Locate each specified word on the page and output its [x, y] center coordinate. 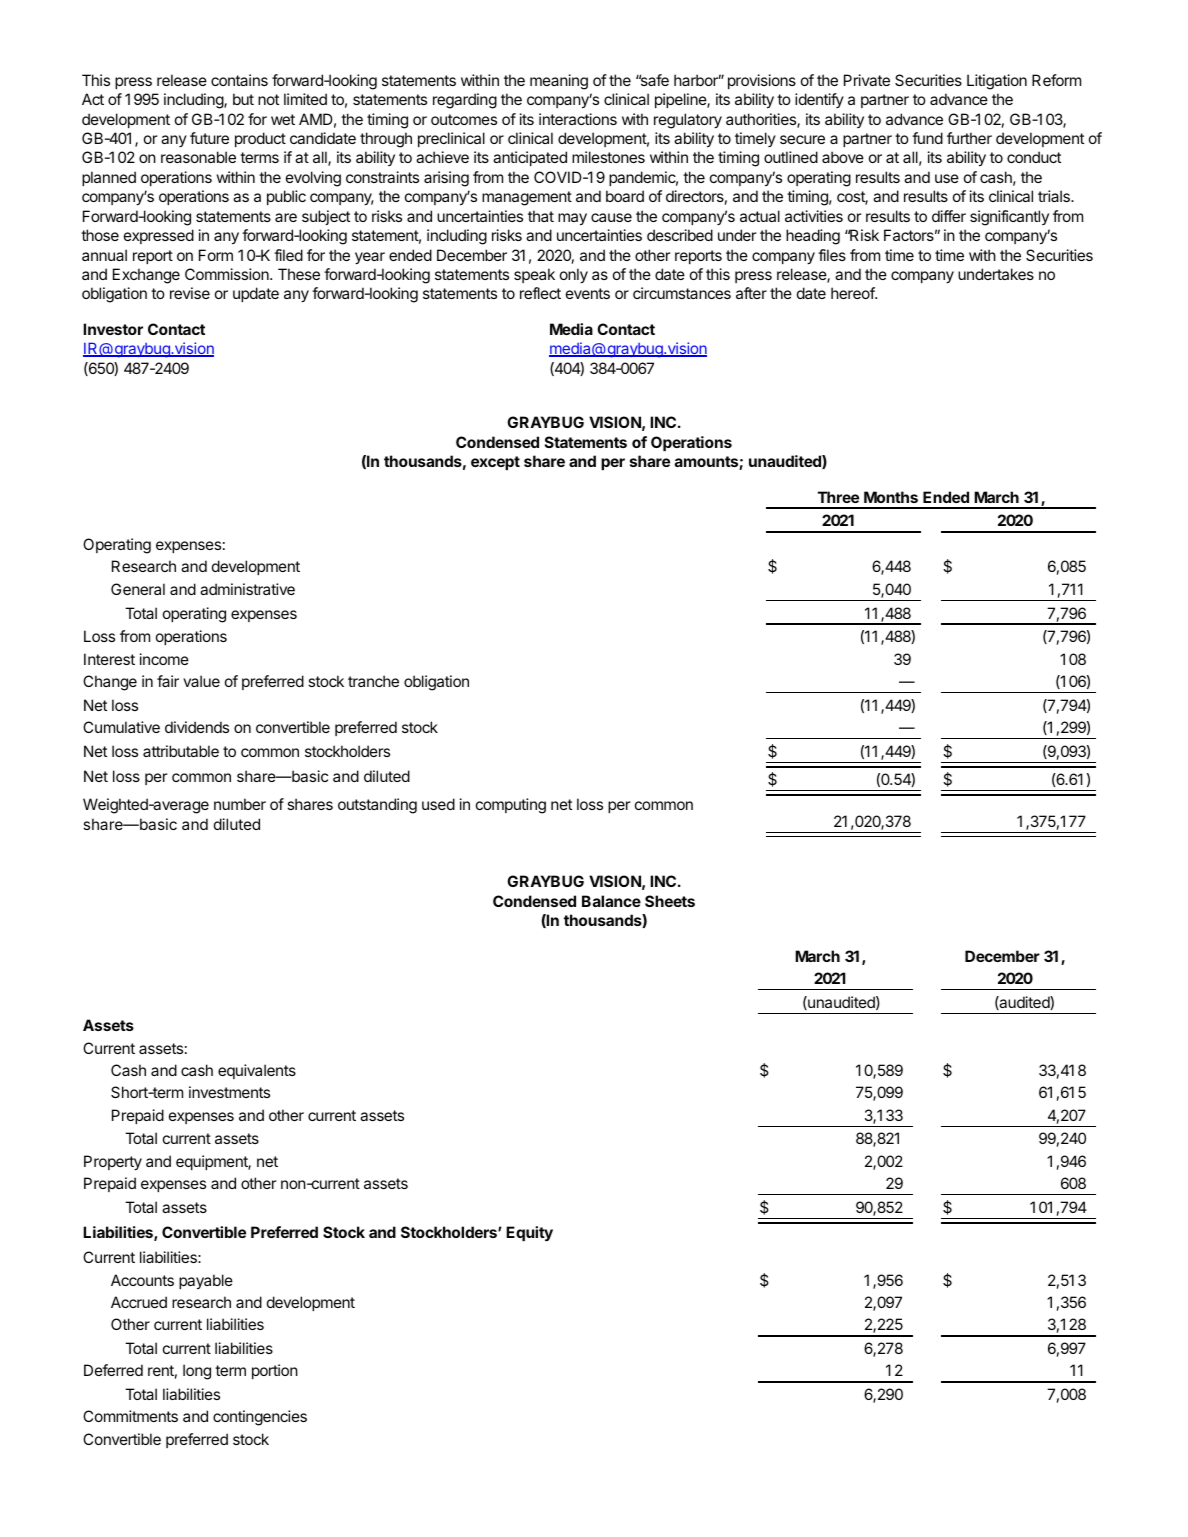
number [240, 804]
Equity [529, 1234]
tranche [373, 681]
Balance [611, 901]
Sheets [670, 901]
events [588, 293]
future [209, 138]
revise [190, 293]
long [197, 1372]
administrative [247, 589]
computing [511, 806]
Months [891, 497]
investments [229, 1092]
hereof [853, 293]
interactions [578, 119]
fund [927, 138]
